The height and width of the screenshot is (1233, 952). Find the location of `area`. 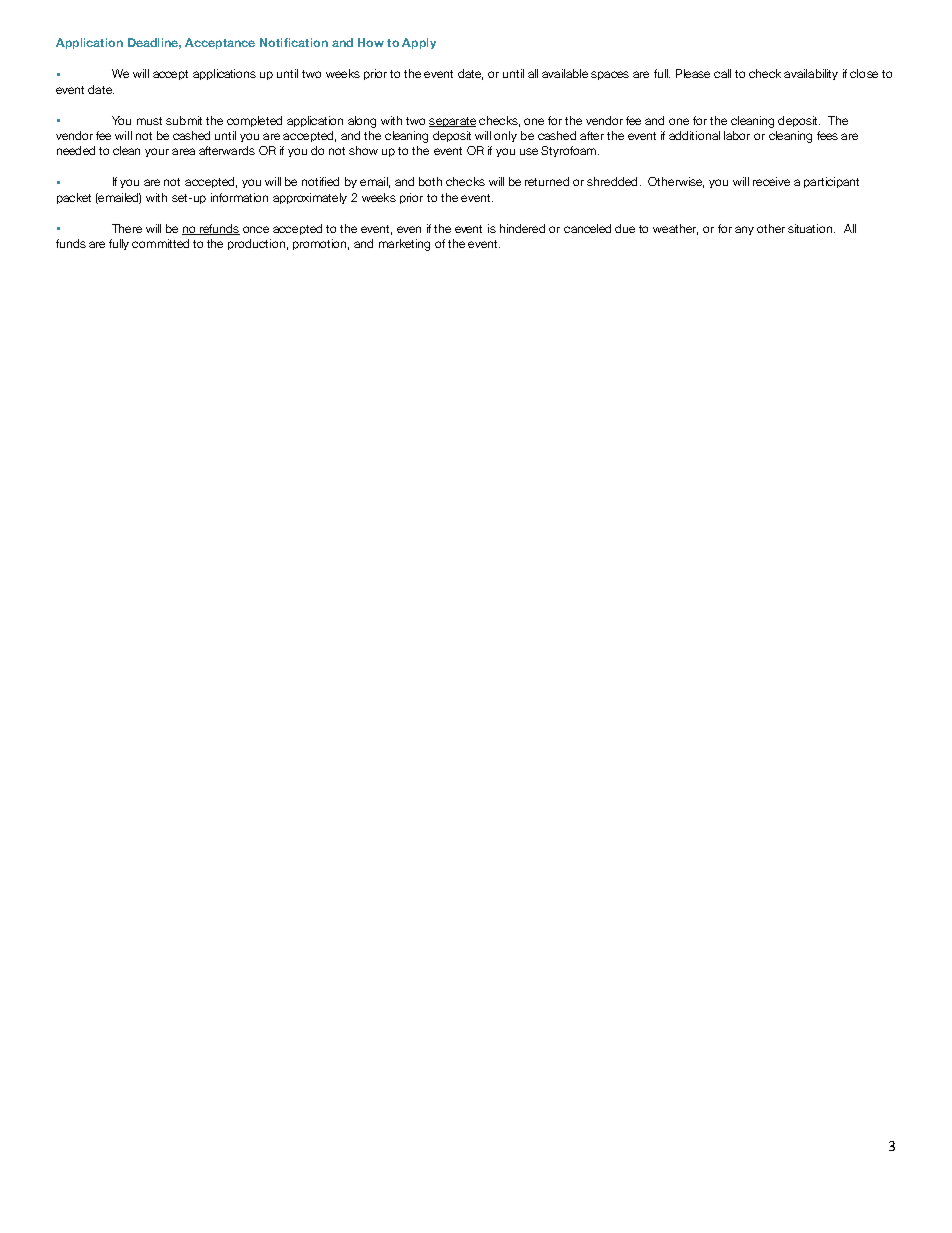

area is located at coordinates (183, 151).
